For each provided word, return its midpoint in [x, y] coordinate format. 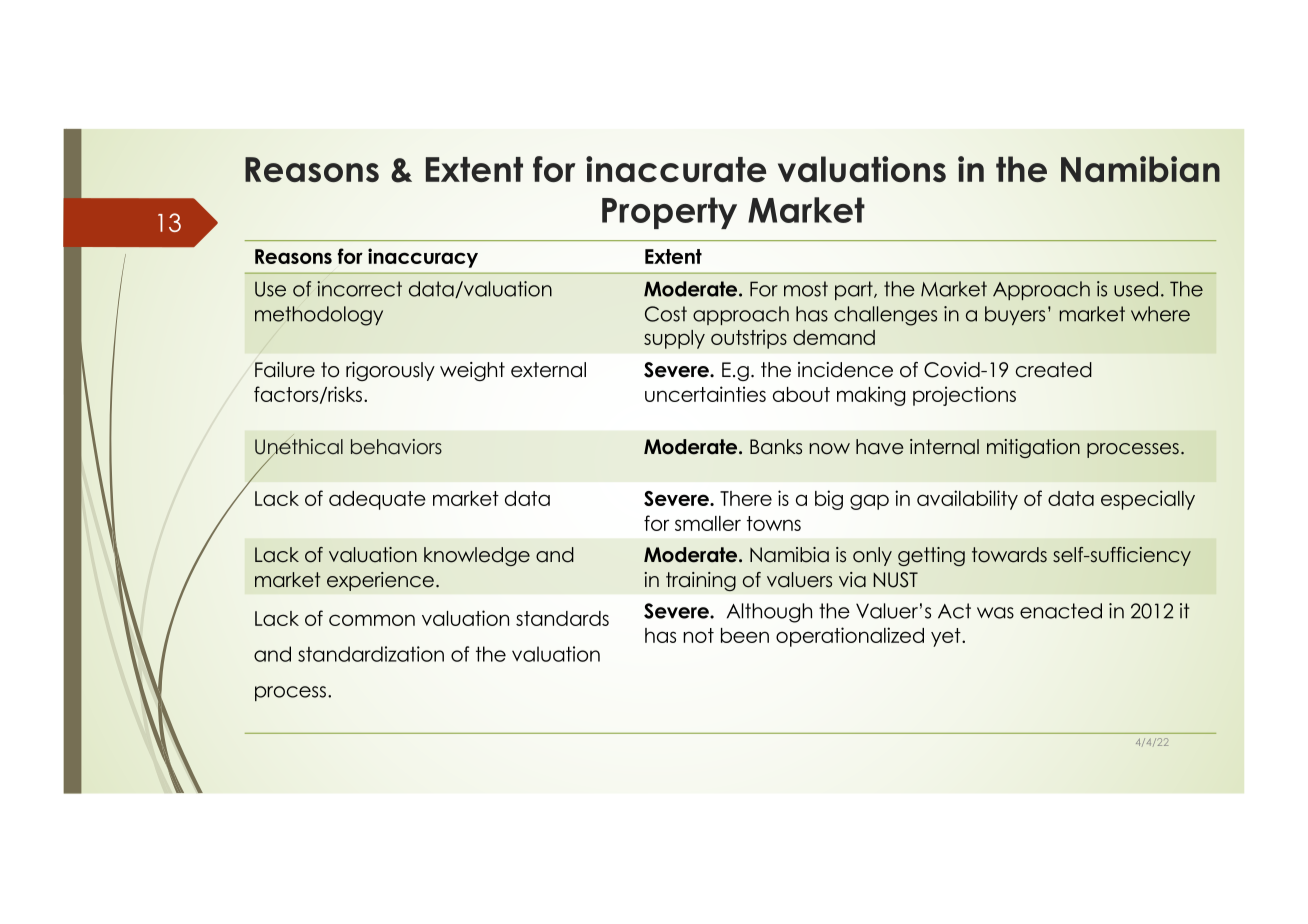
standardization [371, 654]
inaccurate [676, 169]
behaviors [396, 447]
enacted [1061, 611]
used [1136, 289]
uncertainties [705, 394]
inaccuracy [423, 258]
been [745, 635]
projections [964, 396]
